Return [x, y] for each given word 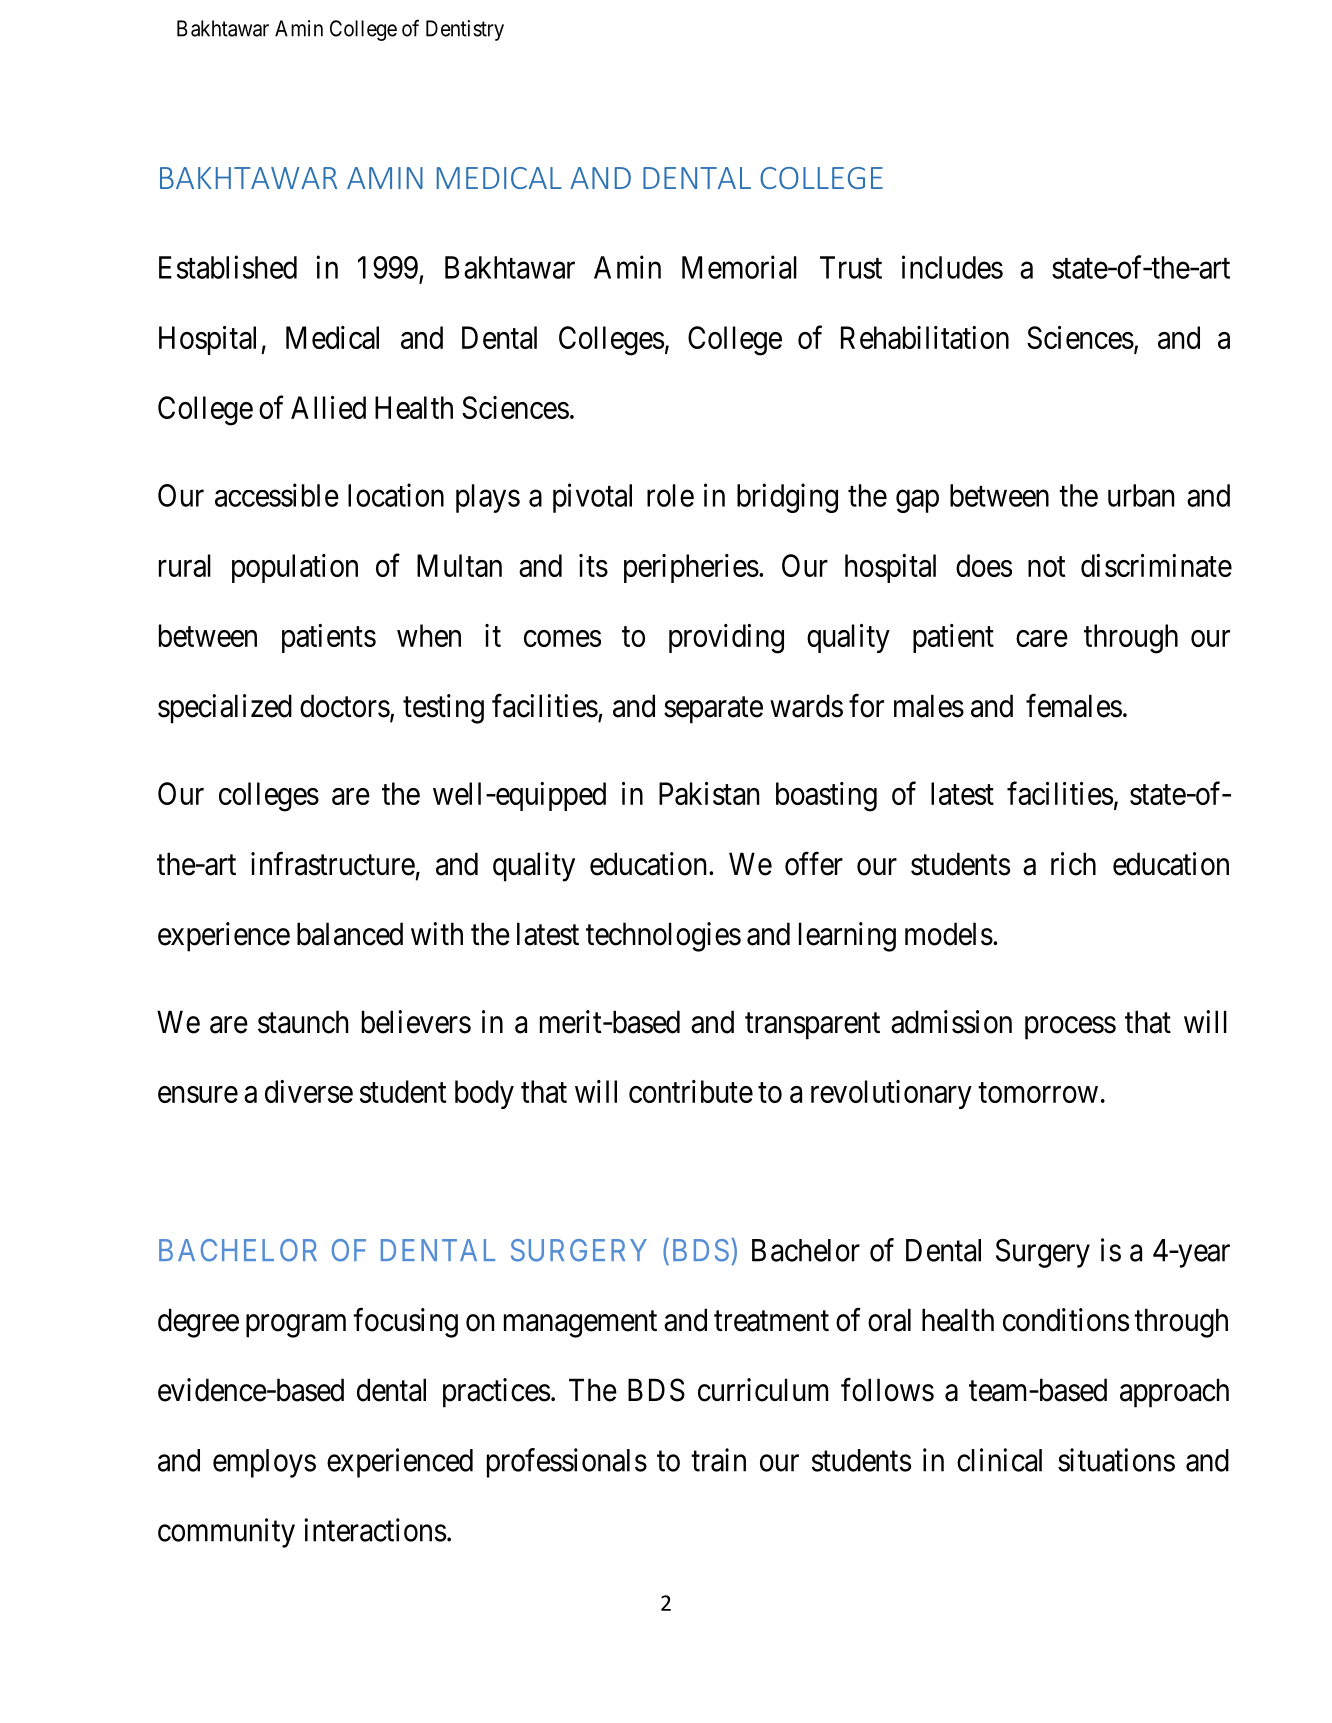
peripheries [691, 568]
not [1046, 567]
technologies [663, 937]
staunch [303, 1022]
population [295, 568]
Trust [851, 267]
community [226, 1533]
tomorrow [1038, 1093]
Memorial [739, 267]
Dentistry [465, 30]
